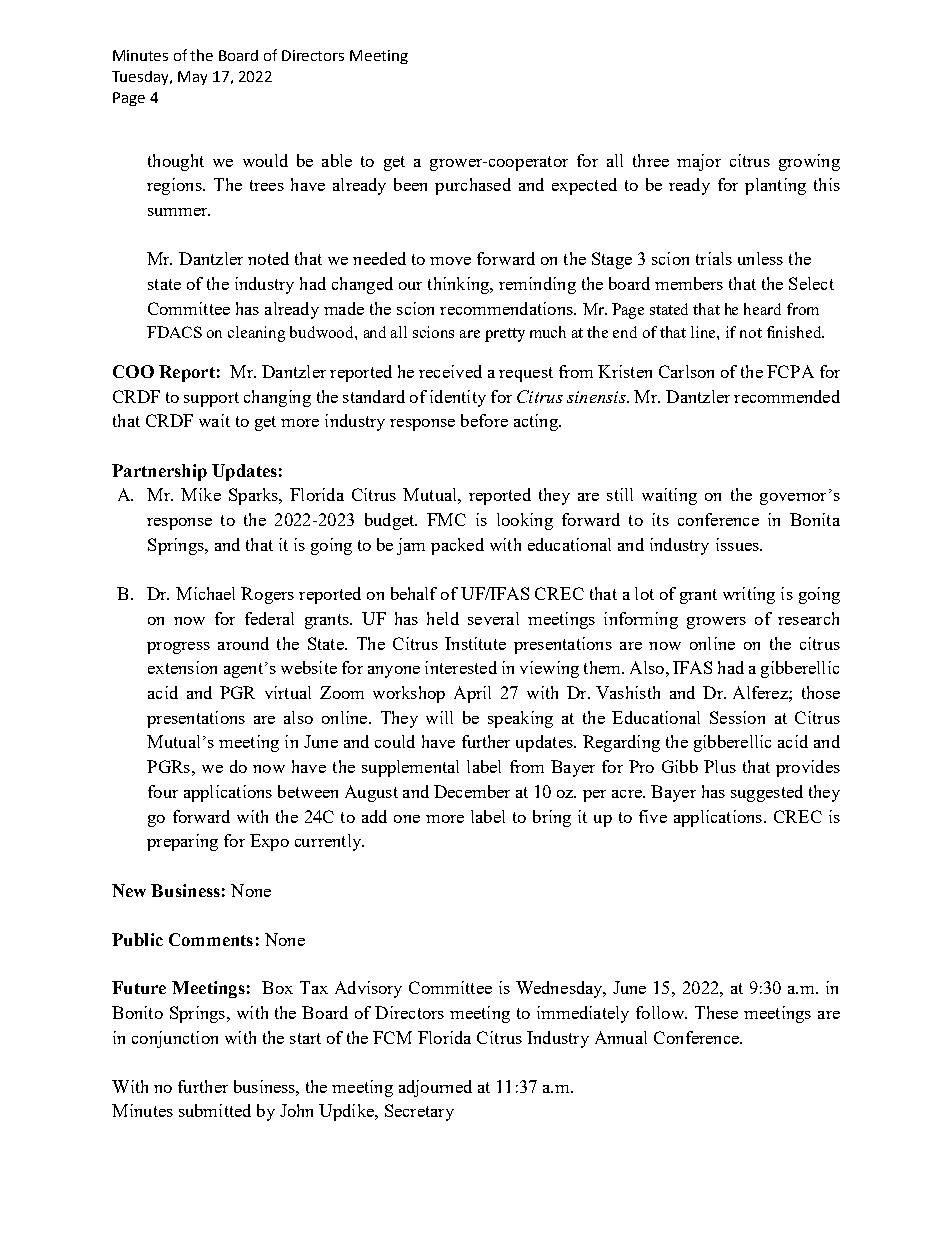 Image resolution: width=952 pixels, height=1233 pixels. What do you see at coordinates (472, 791) in the image?
I see `December` at bounding box center [472, 791].
